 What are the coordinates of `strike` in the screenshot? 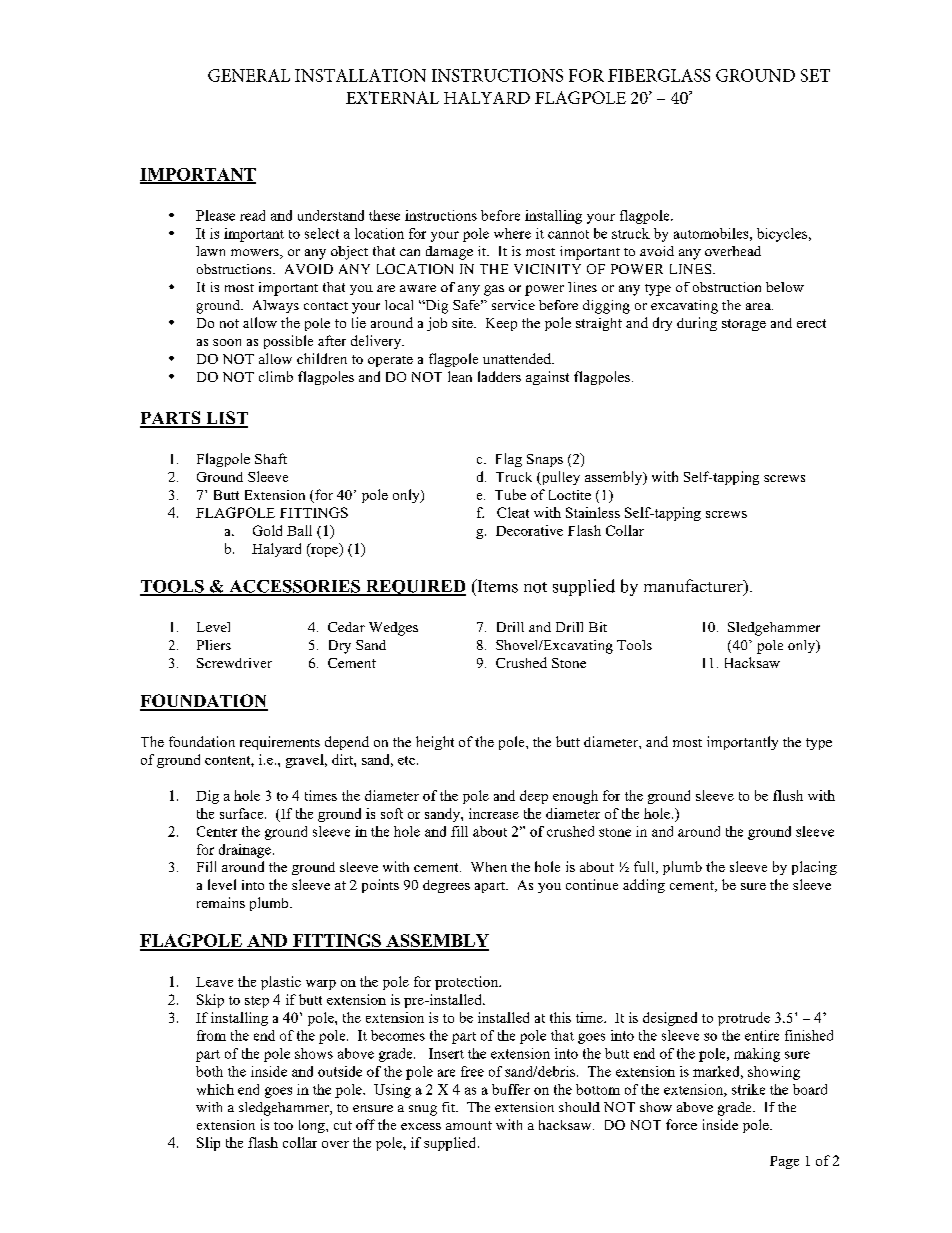 It's located at (748, 1089).
